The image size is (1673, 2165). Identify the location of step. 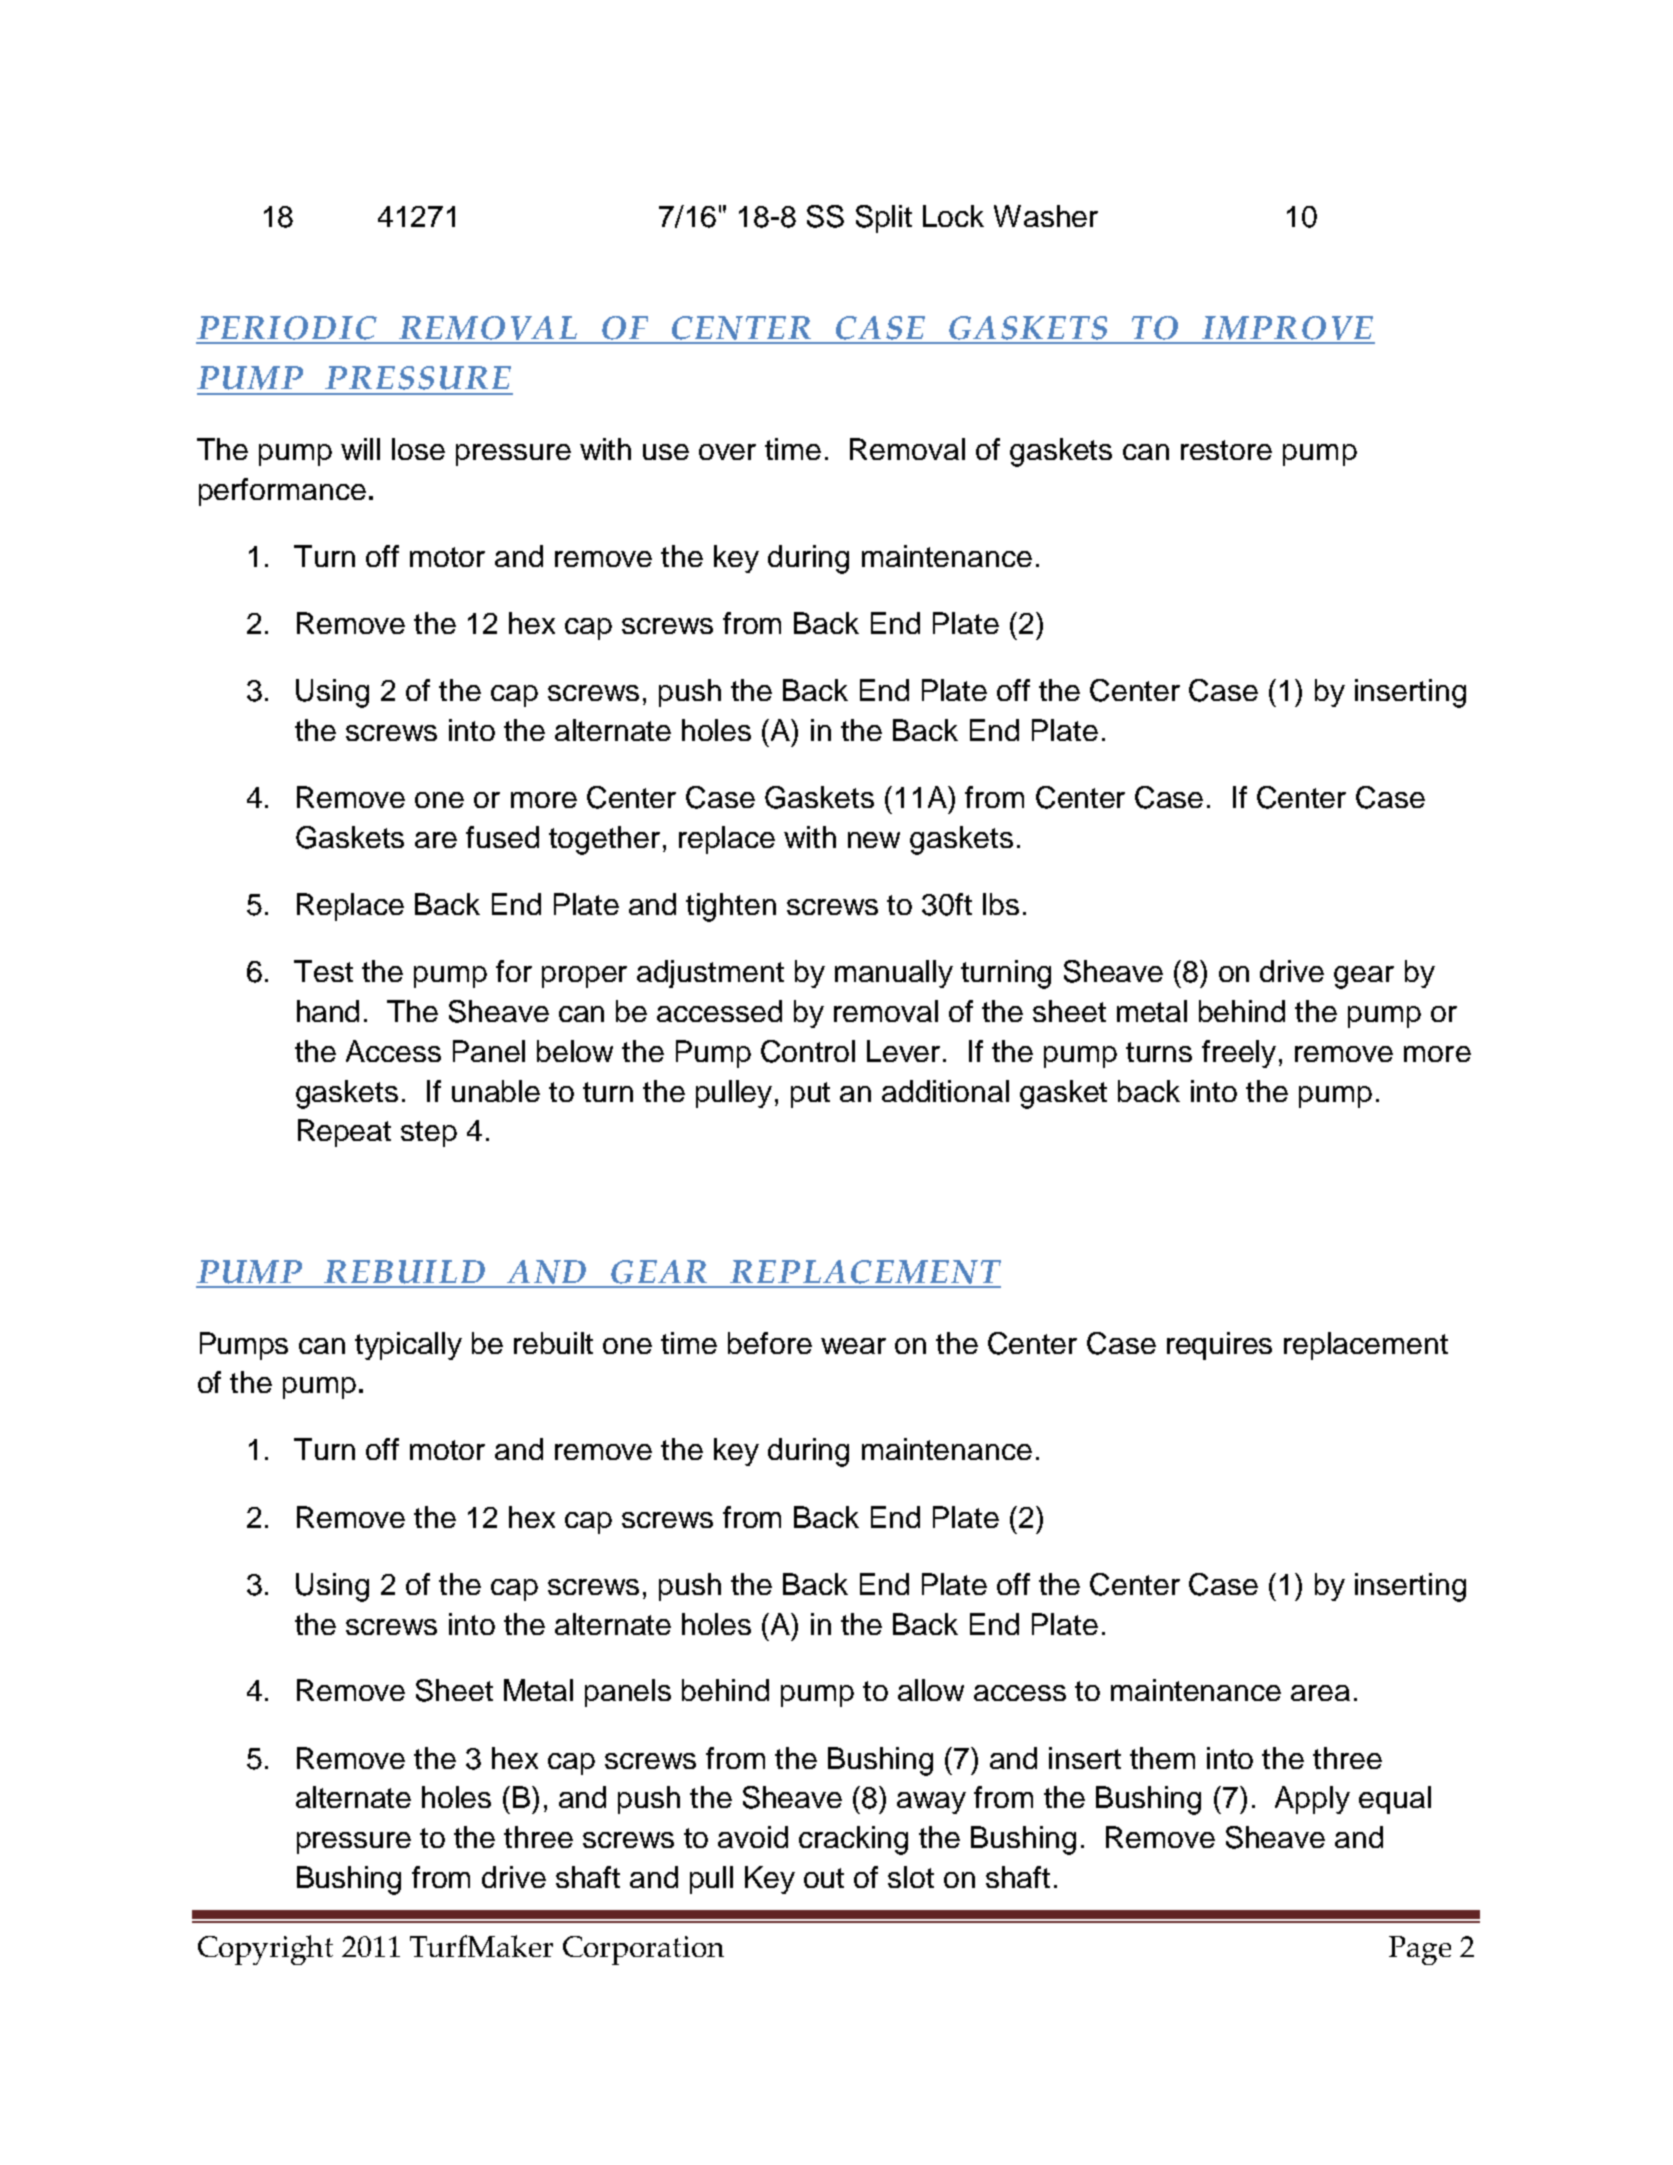
(429, 1134).
